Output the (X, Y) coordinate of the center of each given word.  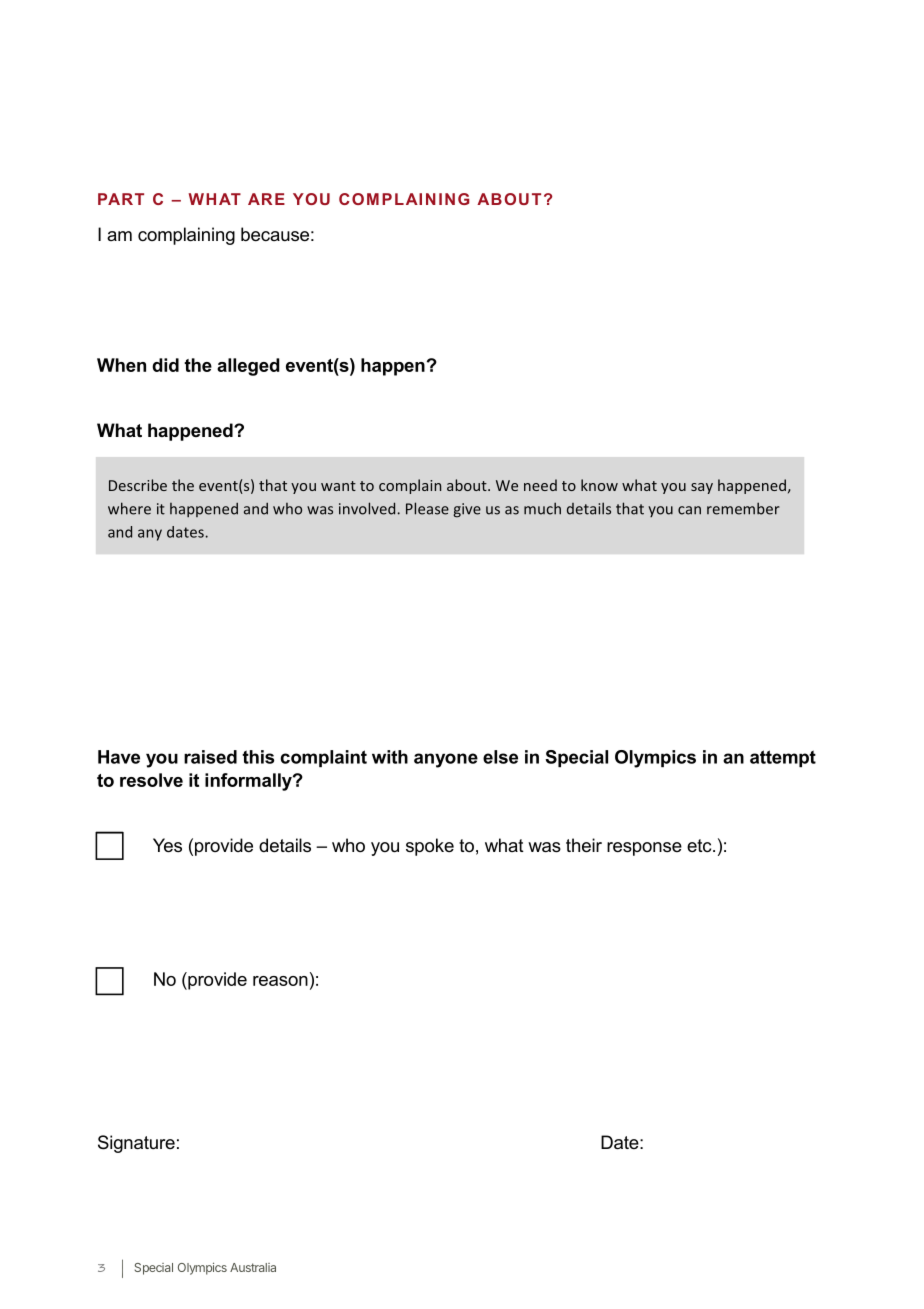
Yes (167, 845)
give (467, 510)
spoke (430, 847)
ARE (266, 199)
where (129, 508)
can (689, 510)
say (702, 488)
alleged (248, 367)
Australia (253, 1267)
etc (700, 845)
